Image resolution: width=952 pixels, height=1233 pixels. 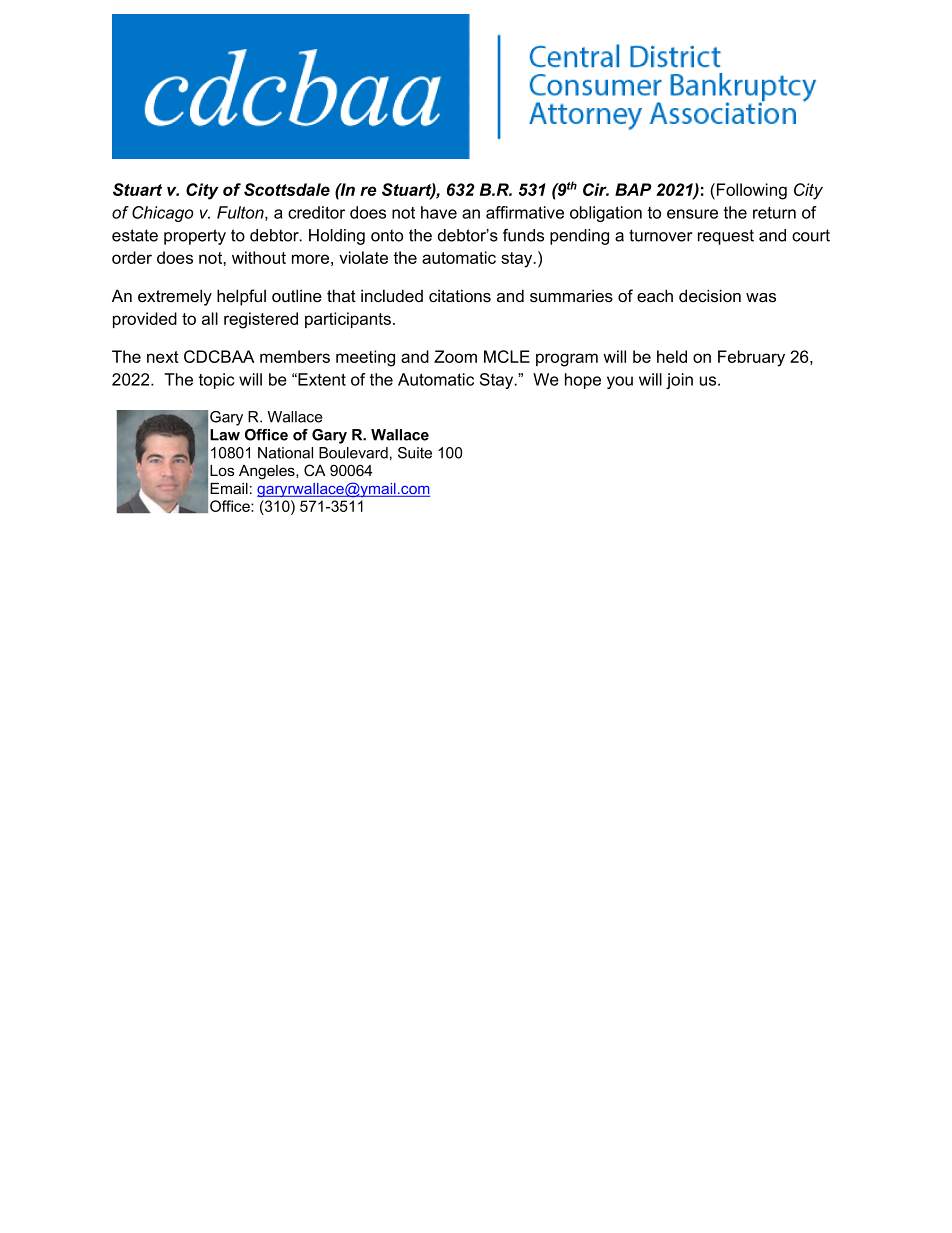 What do you see at coordinates (439, 212) in the image?
I see `have` at bounding box center [439, 212].
